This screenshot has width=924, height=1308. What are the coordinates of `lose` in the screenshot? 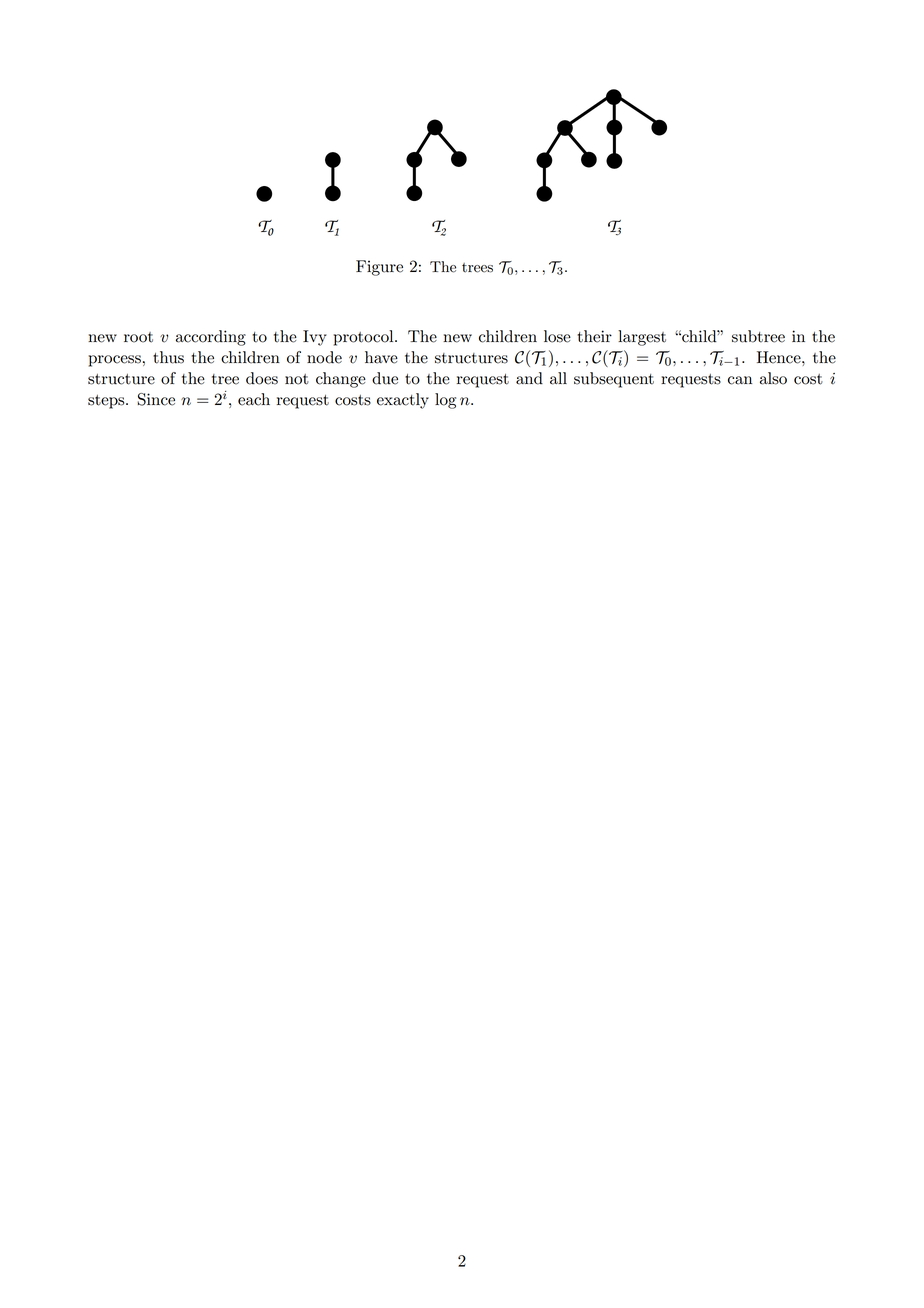 It's located at (557, 336).
